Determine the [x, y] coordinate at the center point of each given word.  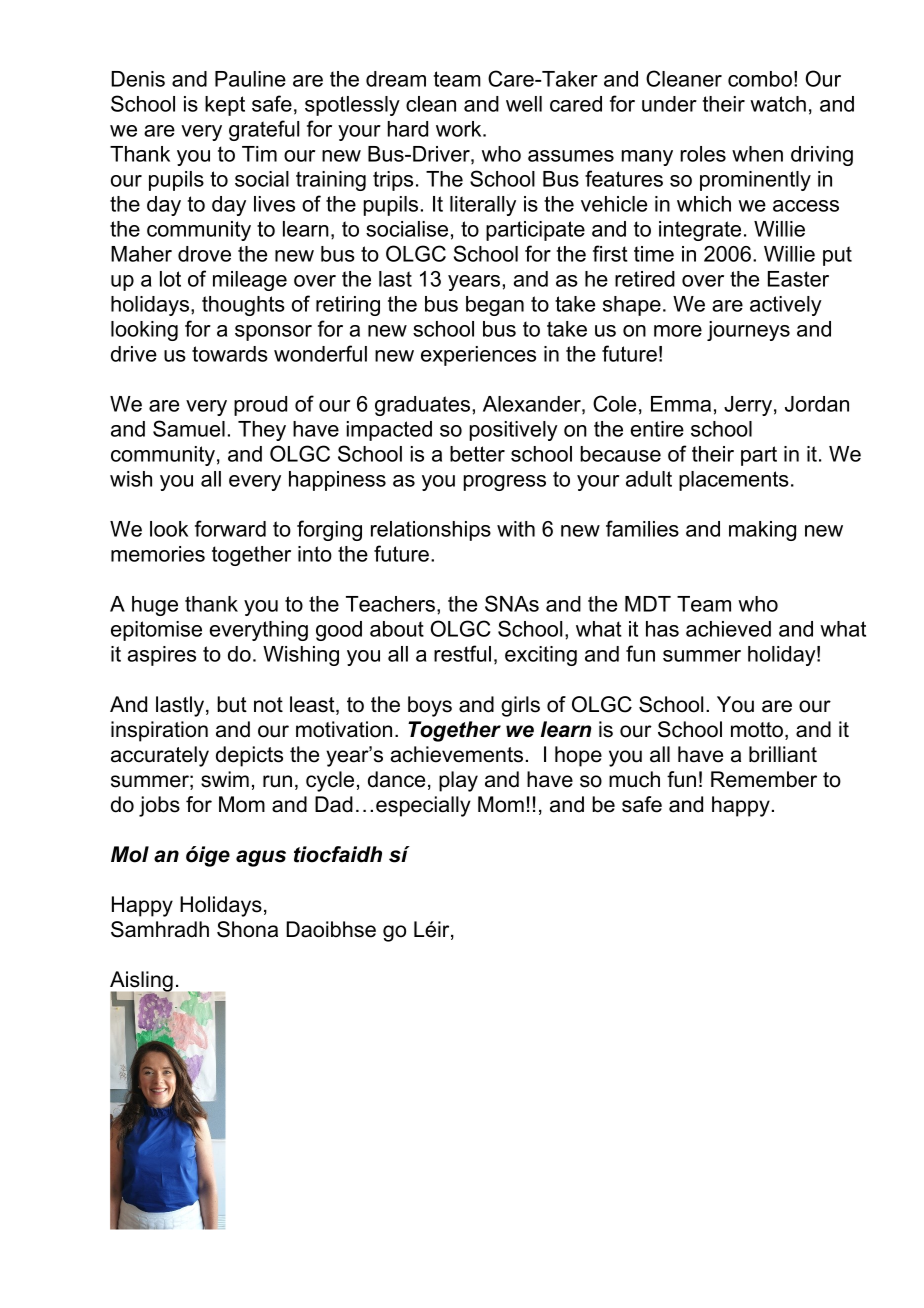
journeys [748, 331]
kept [225, 106]
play [458, 781]
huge [155, 606]
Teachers [390, 604]
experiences [478, 356]
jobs [159, 806]
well [524, 104]
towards [230, 354]
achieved [728, 629]
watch [778, 104]
